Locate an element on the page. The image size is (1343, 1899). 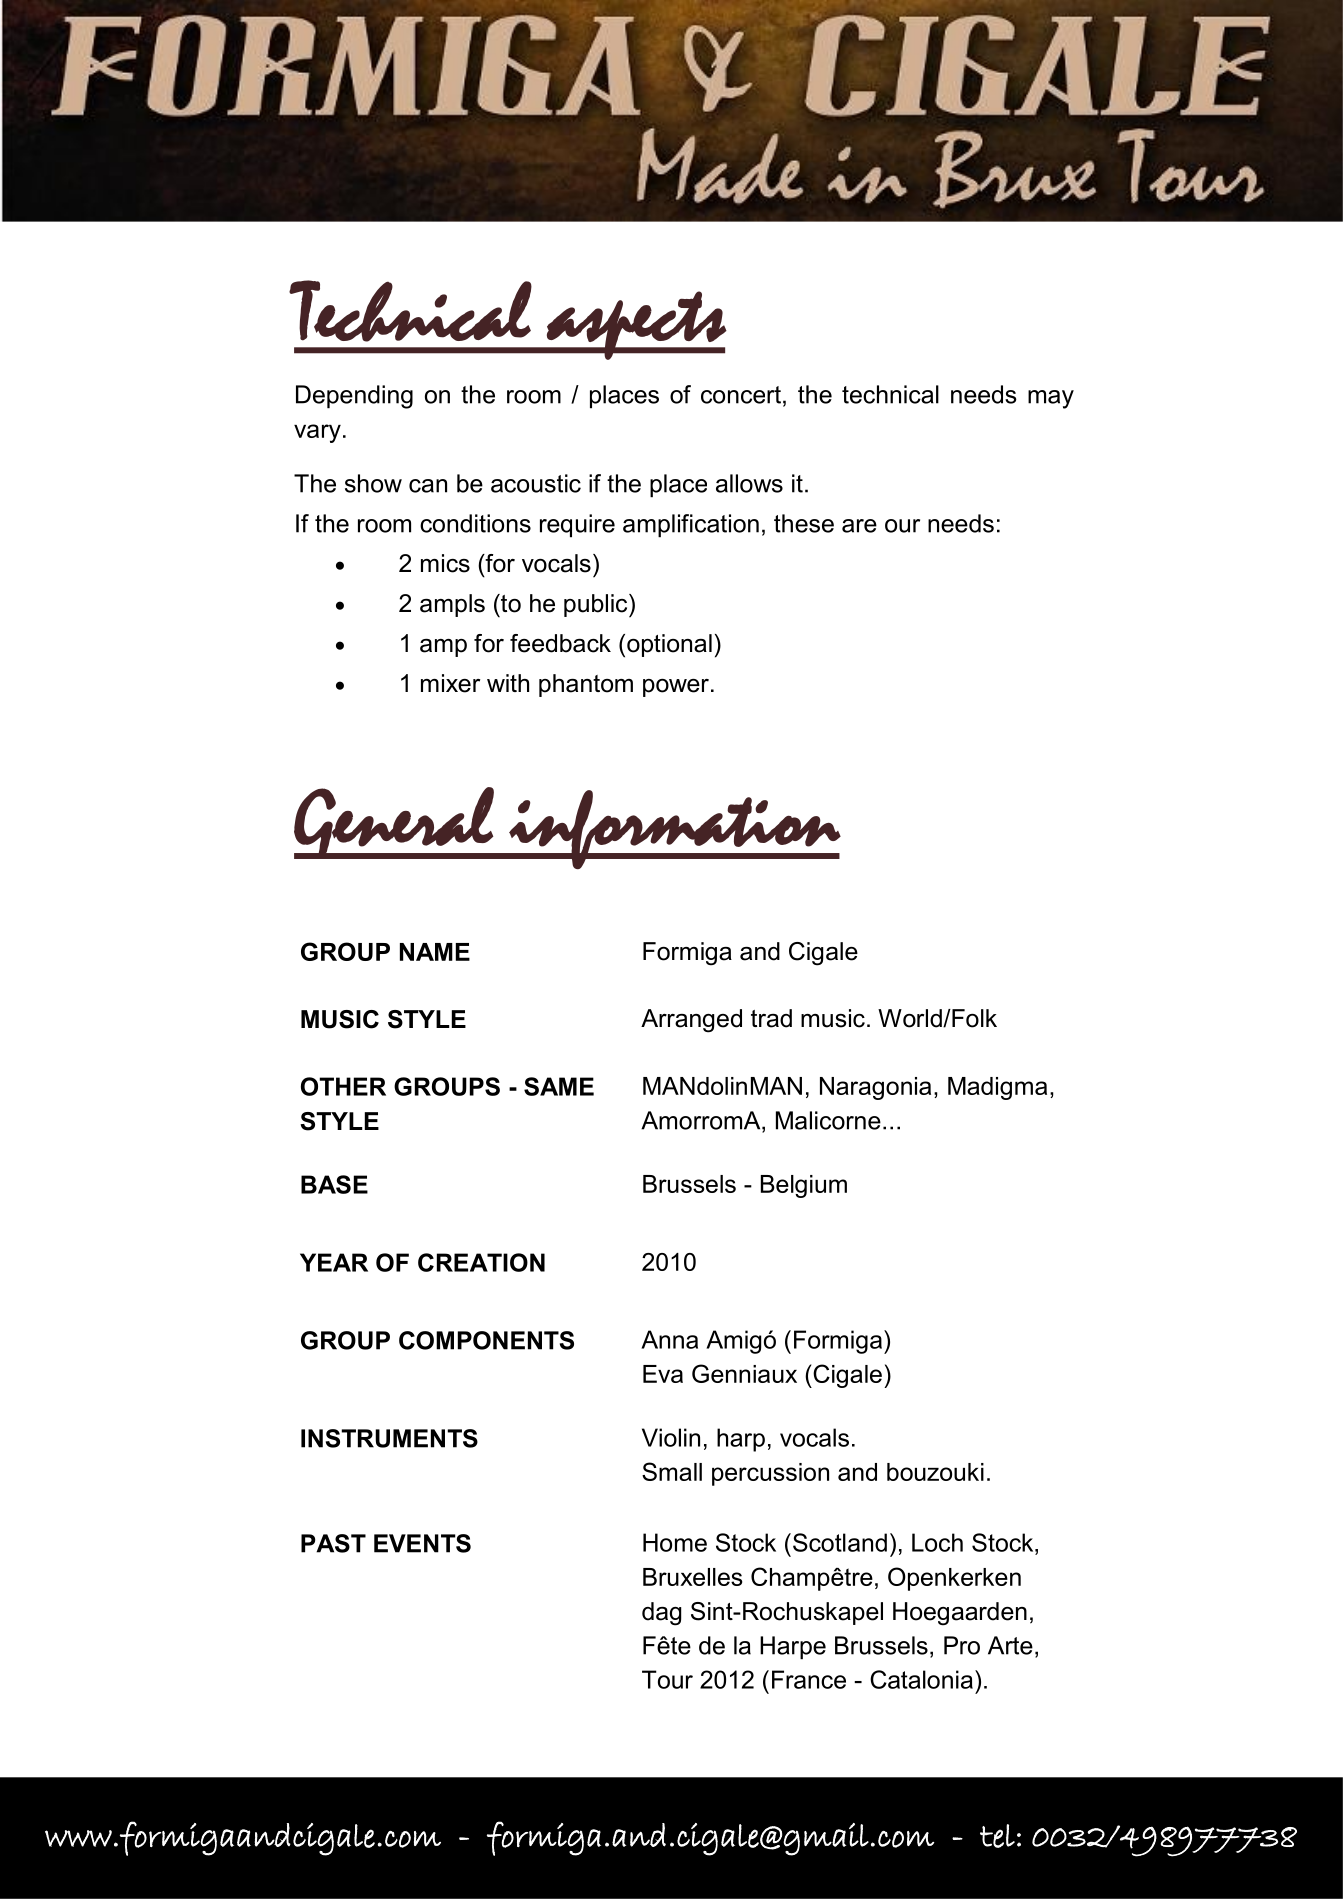
Arranged is located at coordinates (691, 1021).
